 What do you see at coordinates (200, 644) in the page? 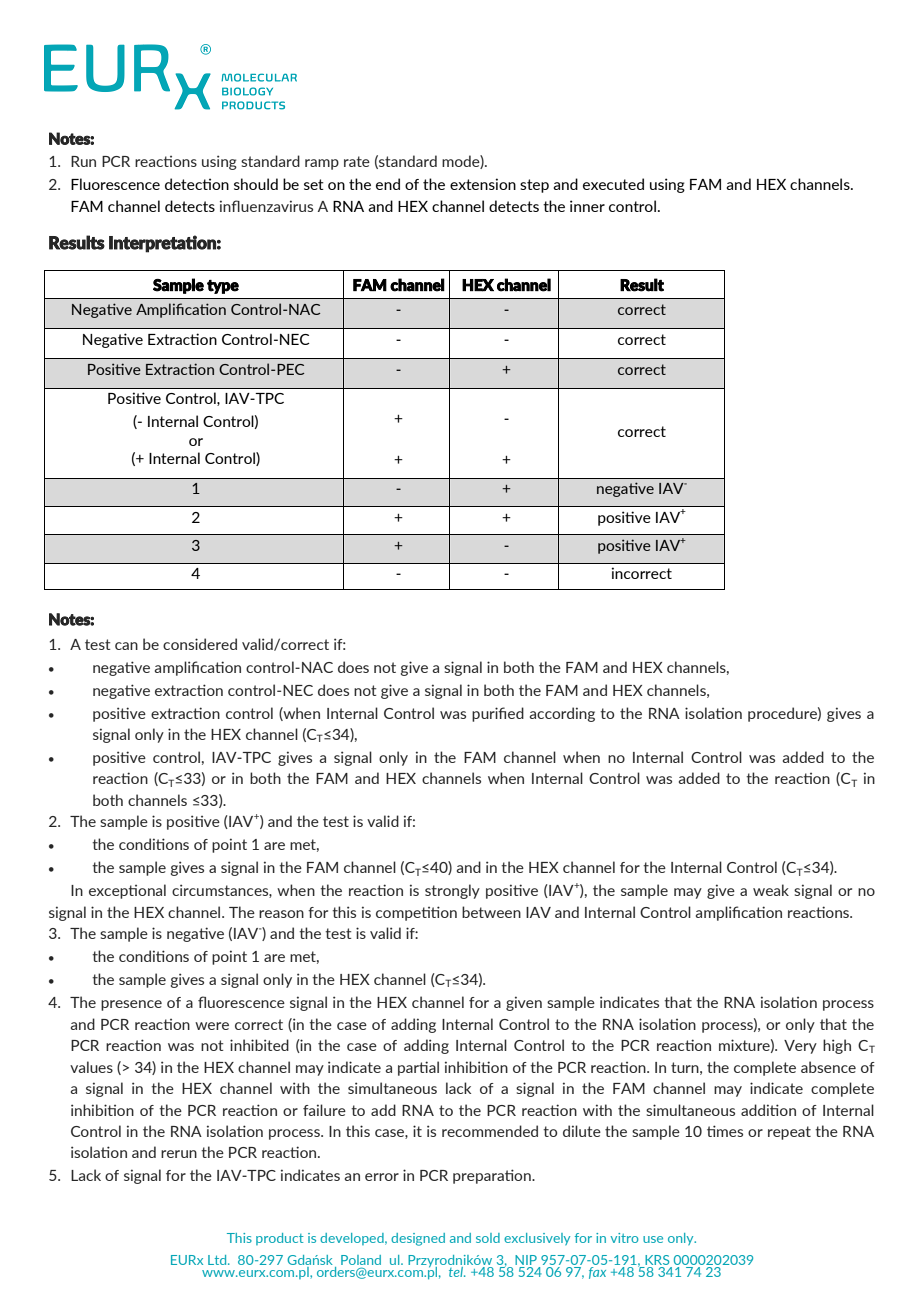
I see `considered` at bounding box center [200, 644].
